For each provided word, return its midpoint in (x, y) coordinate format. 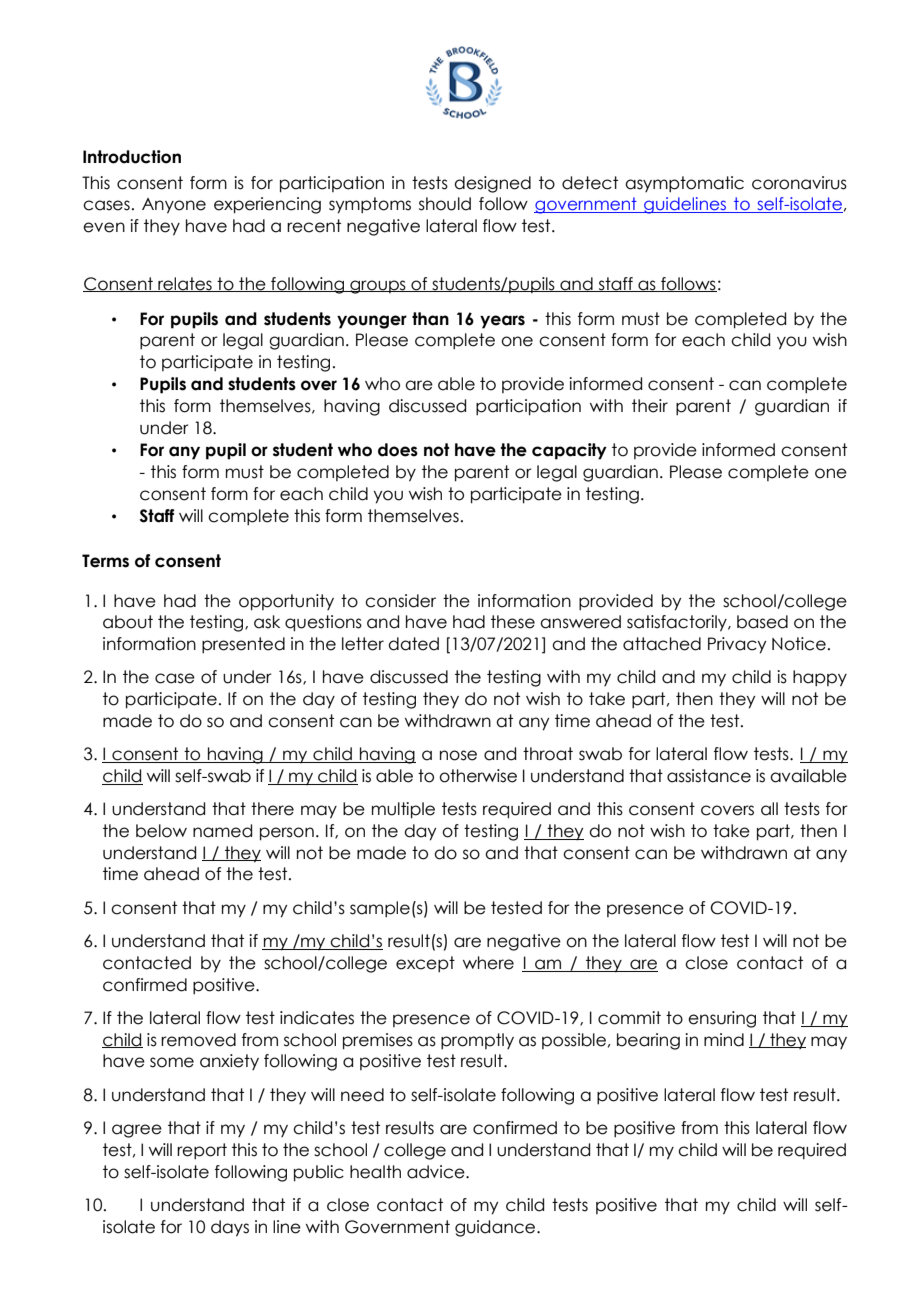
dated (413, 644)
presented (243, 645)
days (230, 1228)
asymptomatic (684, 184)
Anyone (174, 206)
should (445, 204)
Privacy (737, 645)
